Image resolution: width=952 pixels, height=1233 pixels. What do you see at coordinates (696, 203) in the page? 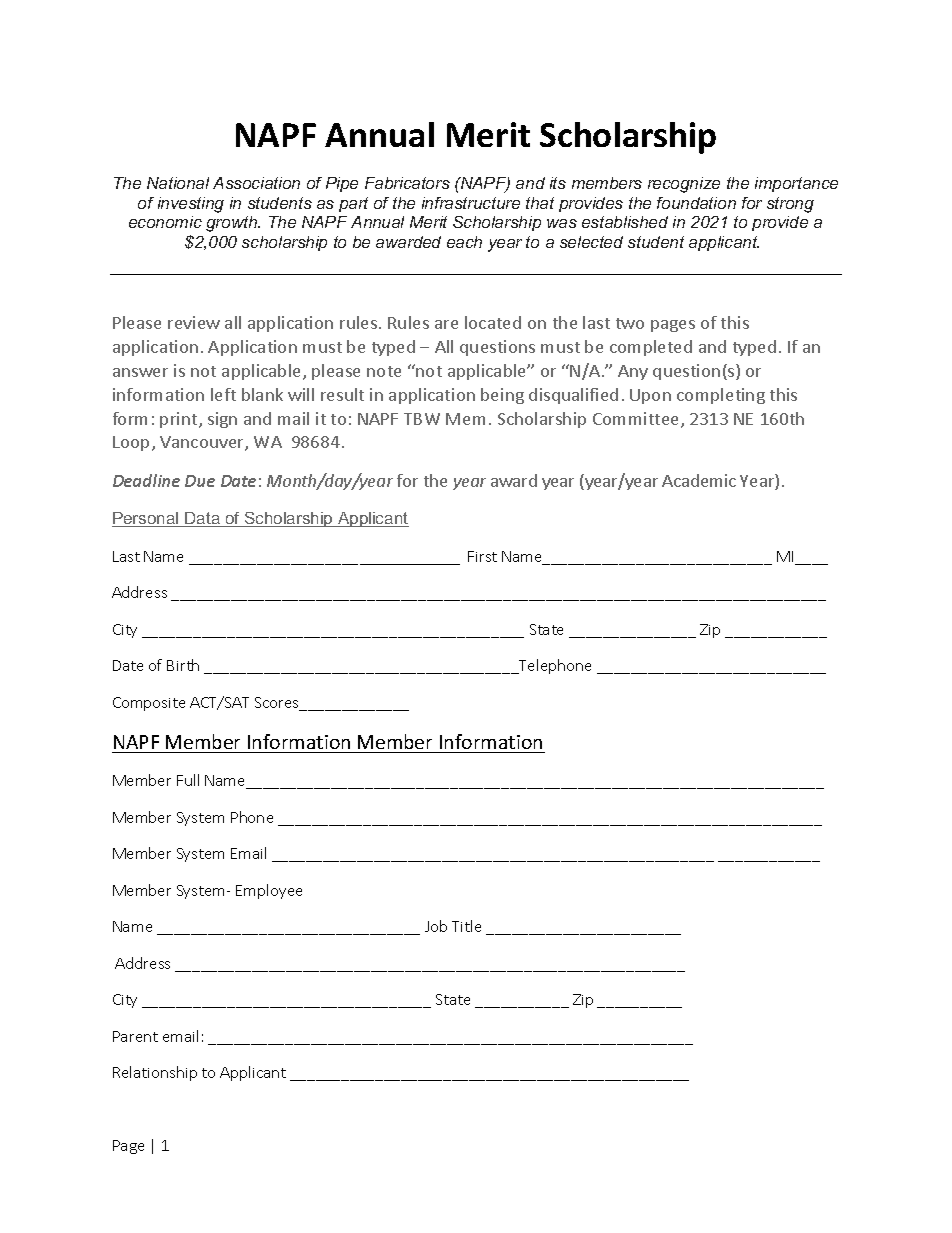
I see `foundation` at bounding box center [696, 203].
